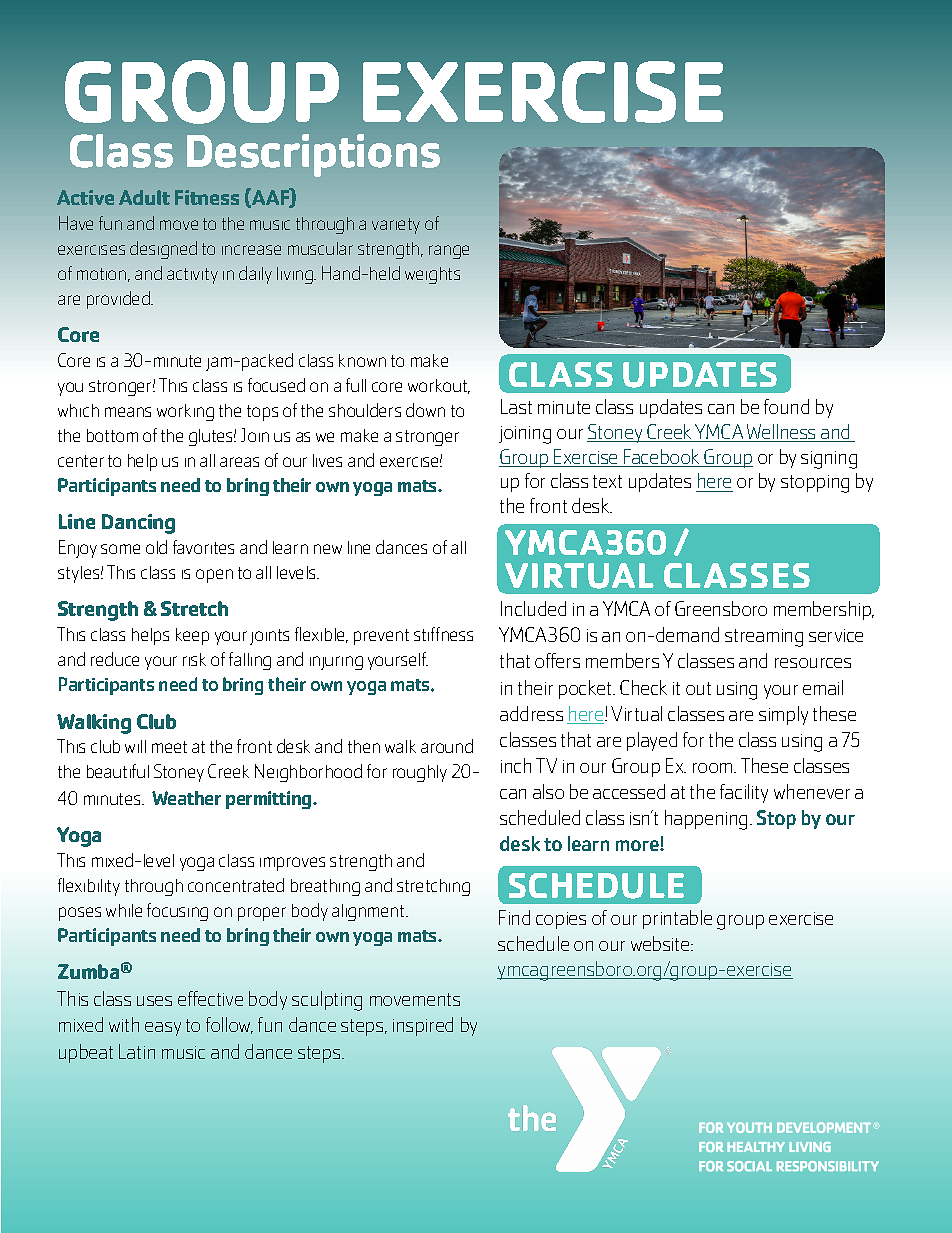 This screenshot has width=952, height=1233. Describe the element at coordinates (192, 636) in the screenshot. I see `keep` at that location.
